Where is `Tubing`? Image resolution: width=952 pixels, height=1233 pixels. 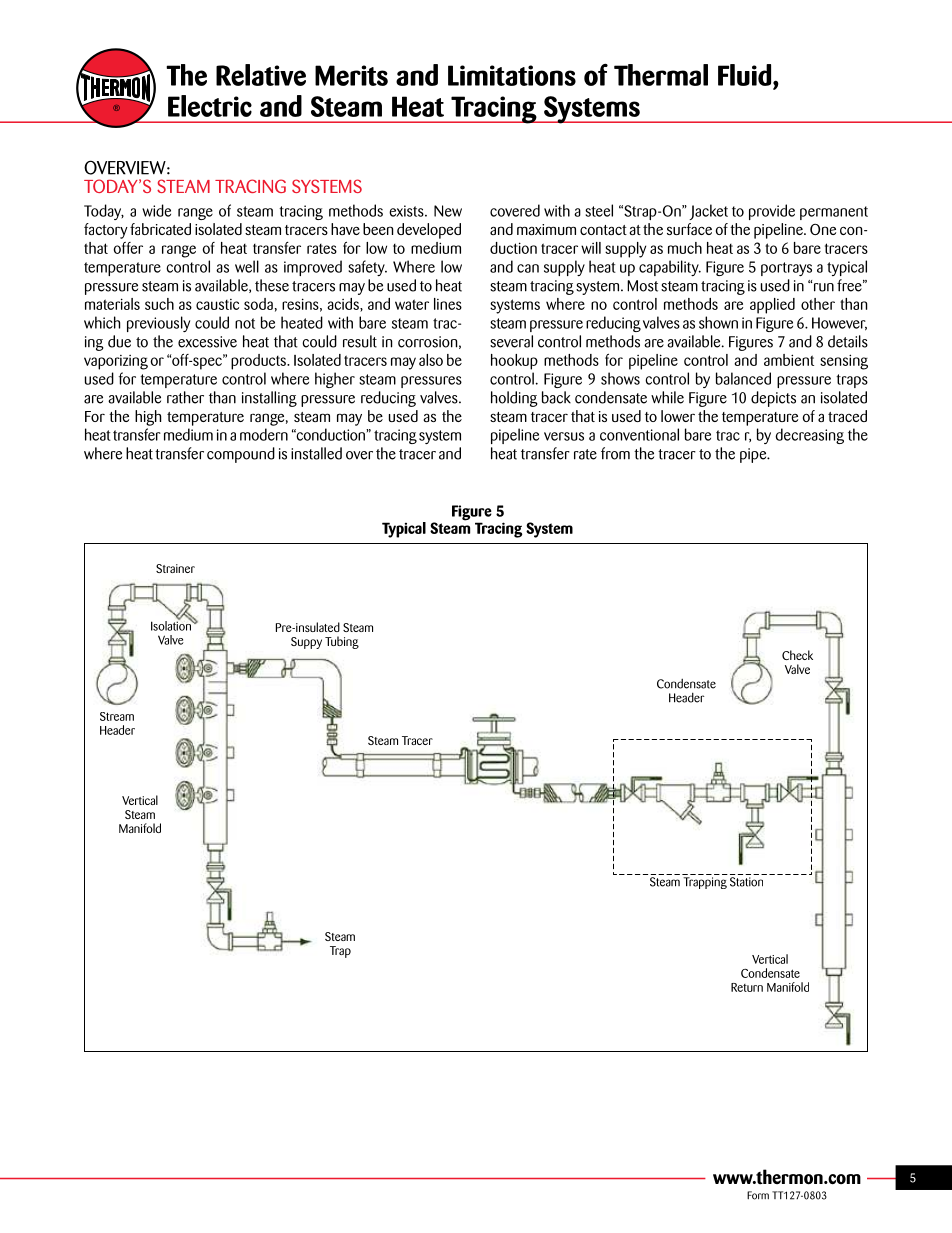
Tubing is located at coordinates (342, 642).
